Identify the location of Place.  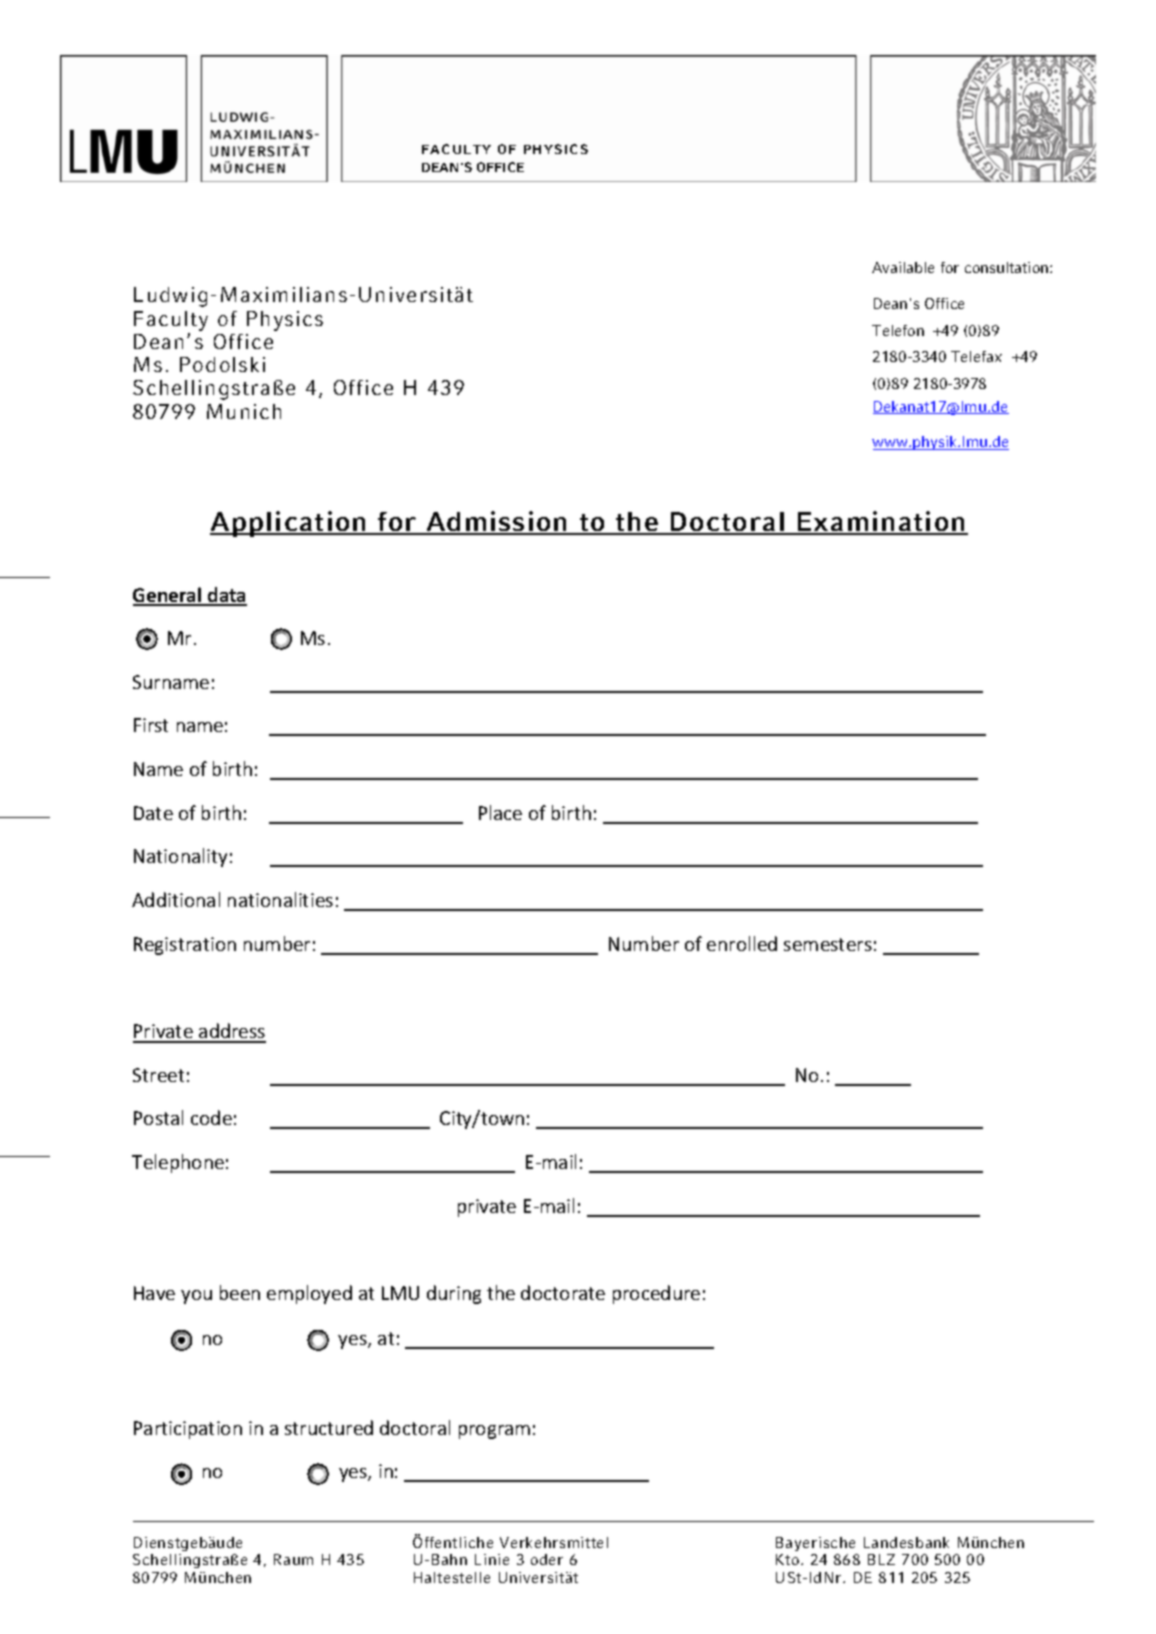
(500, 812).
